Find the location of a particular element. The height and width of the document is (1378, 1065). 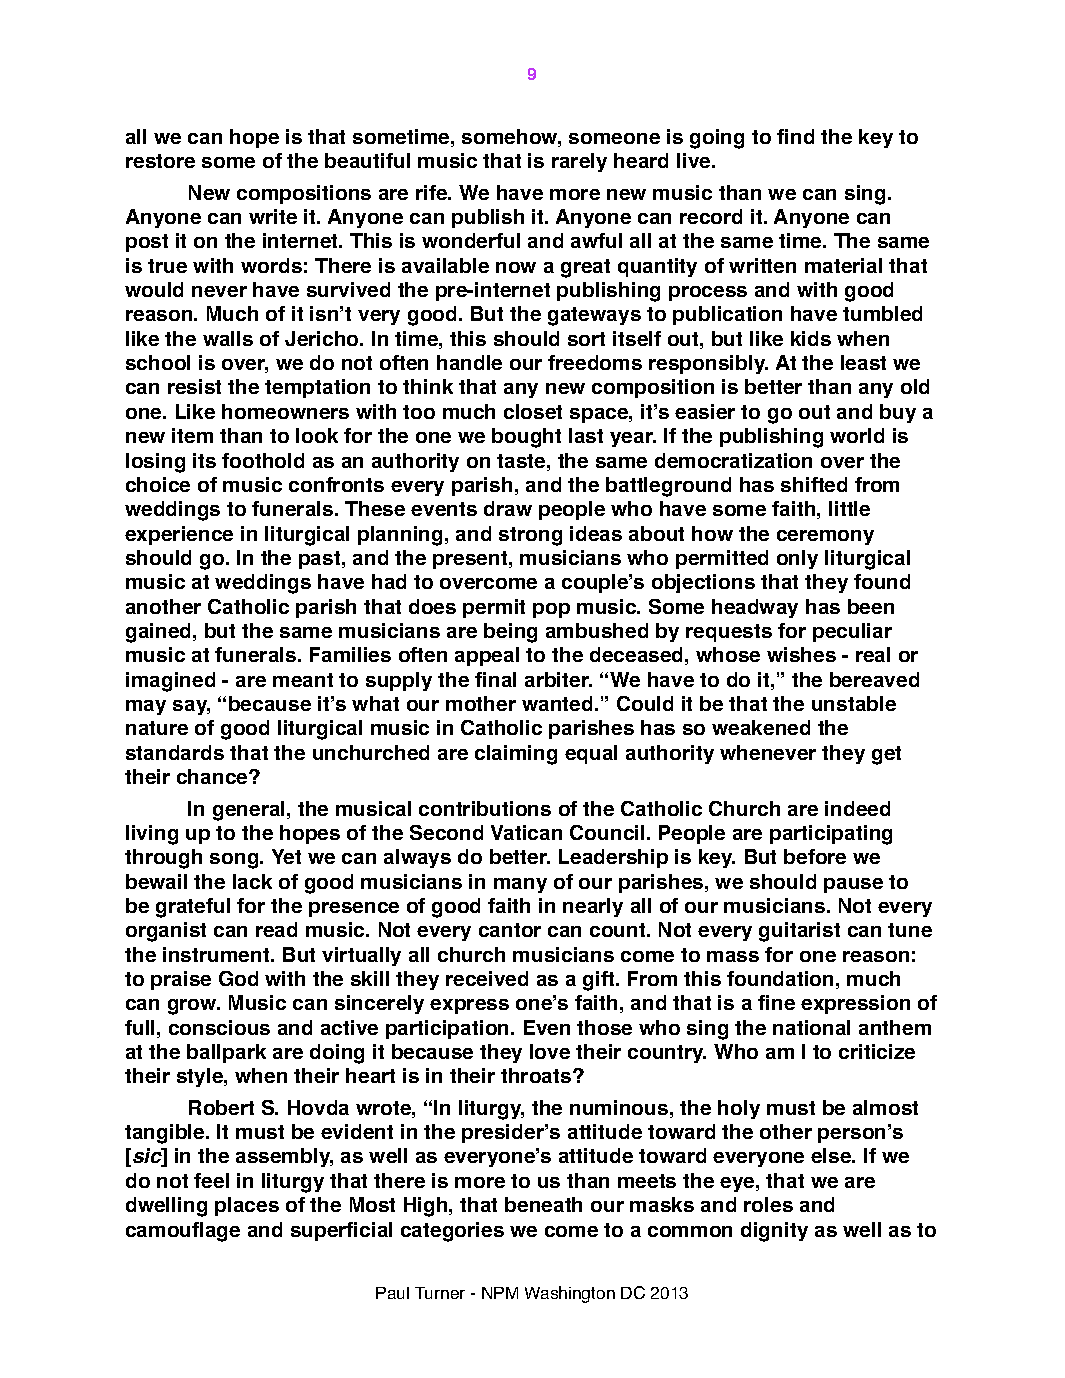

wanted is located at coordinates (557, 703).
